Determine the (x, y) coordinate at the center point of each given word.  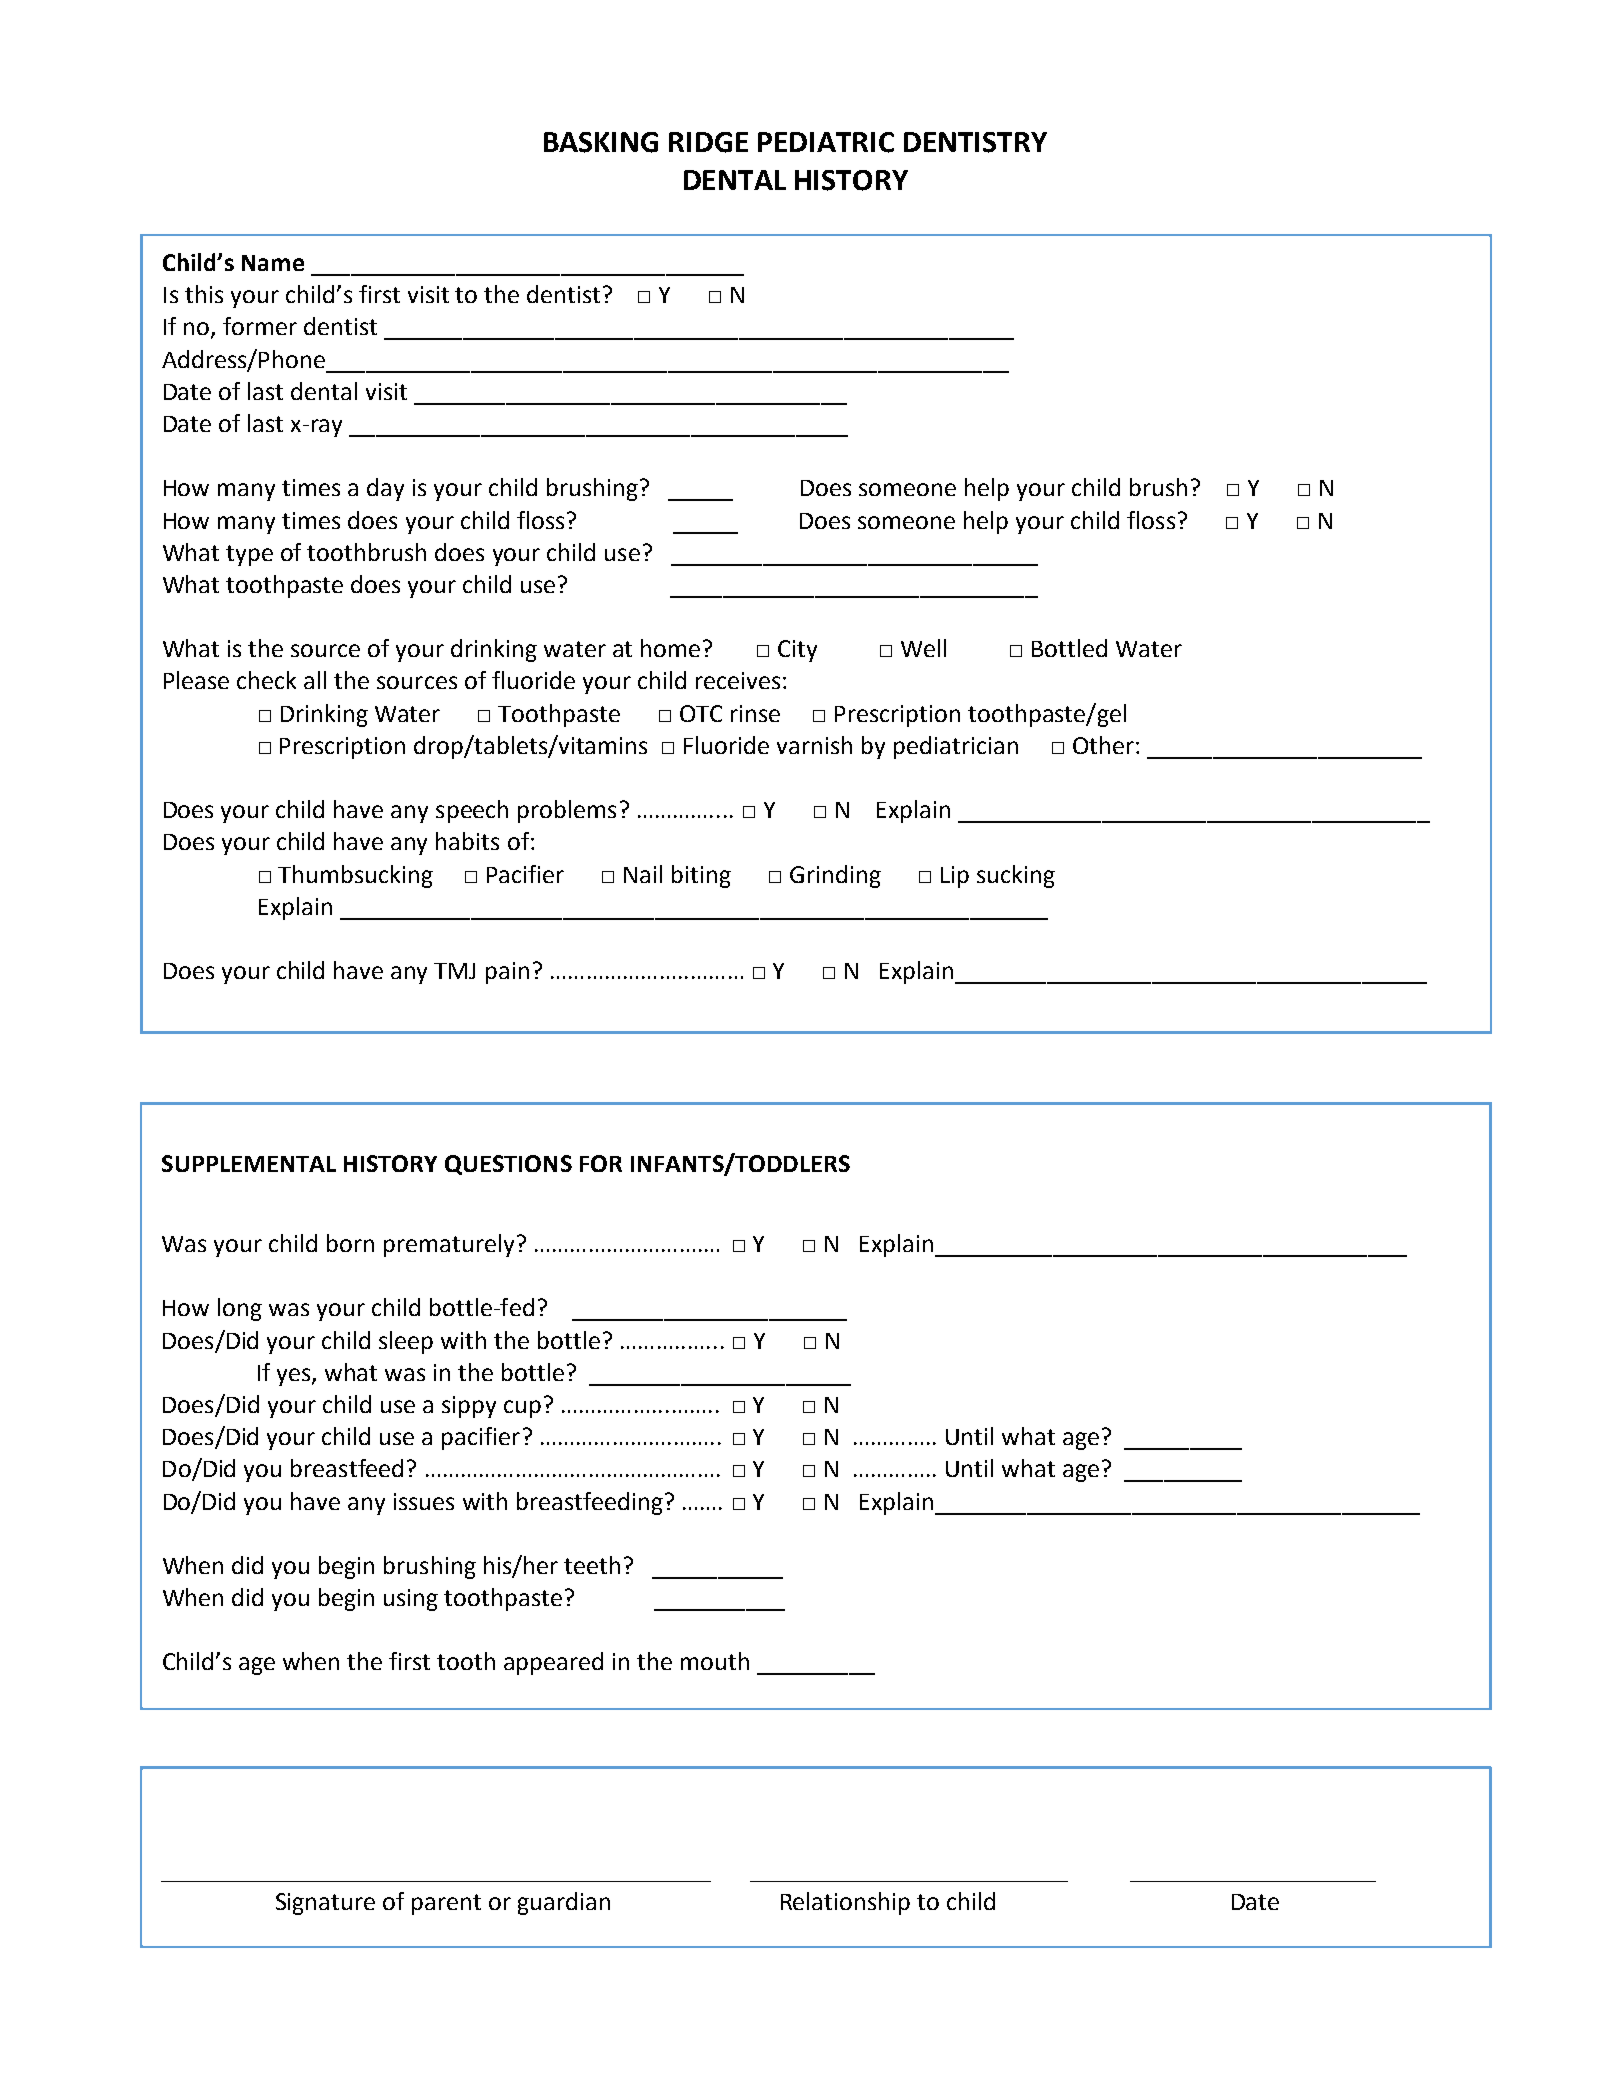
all (315, 680)
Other (1103, 745)
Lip (955, 877)
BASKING (601, 142)
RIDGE (708, 142)
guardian (564, 1903)
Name (273, 263)
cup (522, 1409)
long (240, 1309)
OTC (701, 713)
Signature (325, 1904)
